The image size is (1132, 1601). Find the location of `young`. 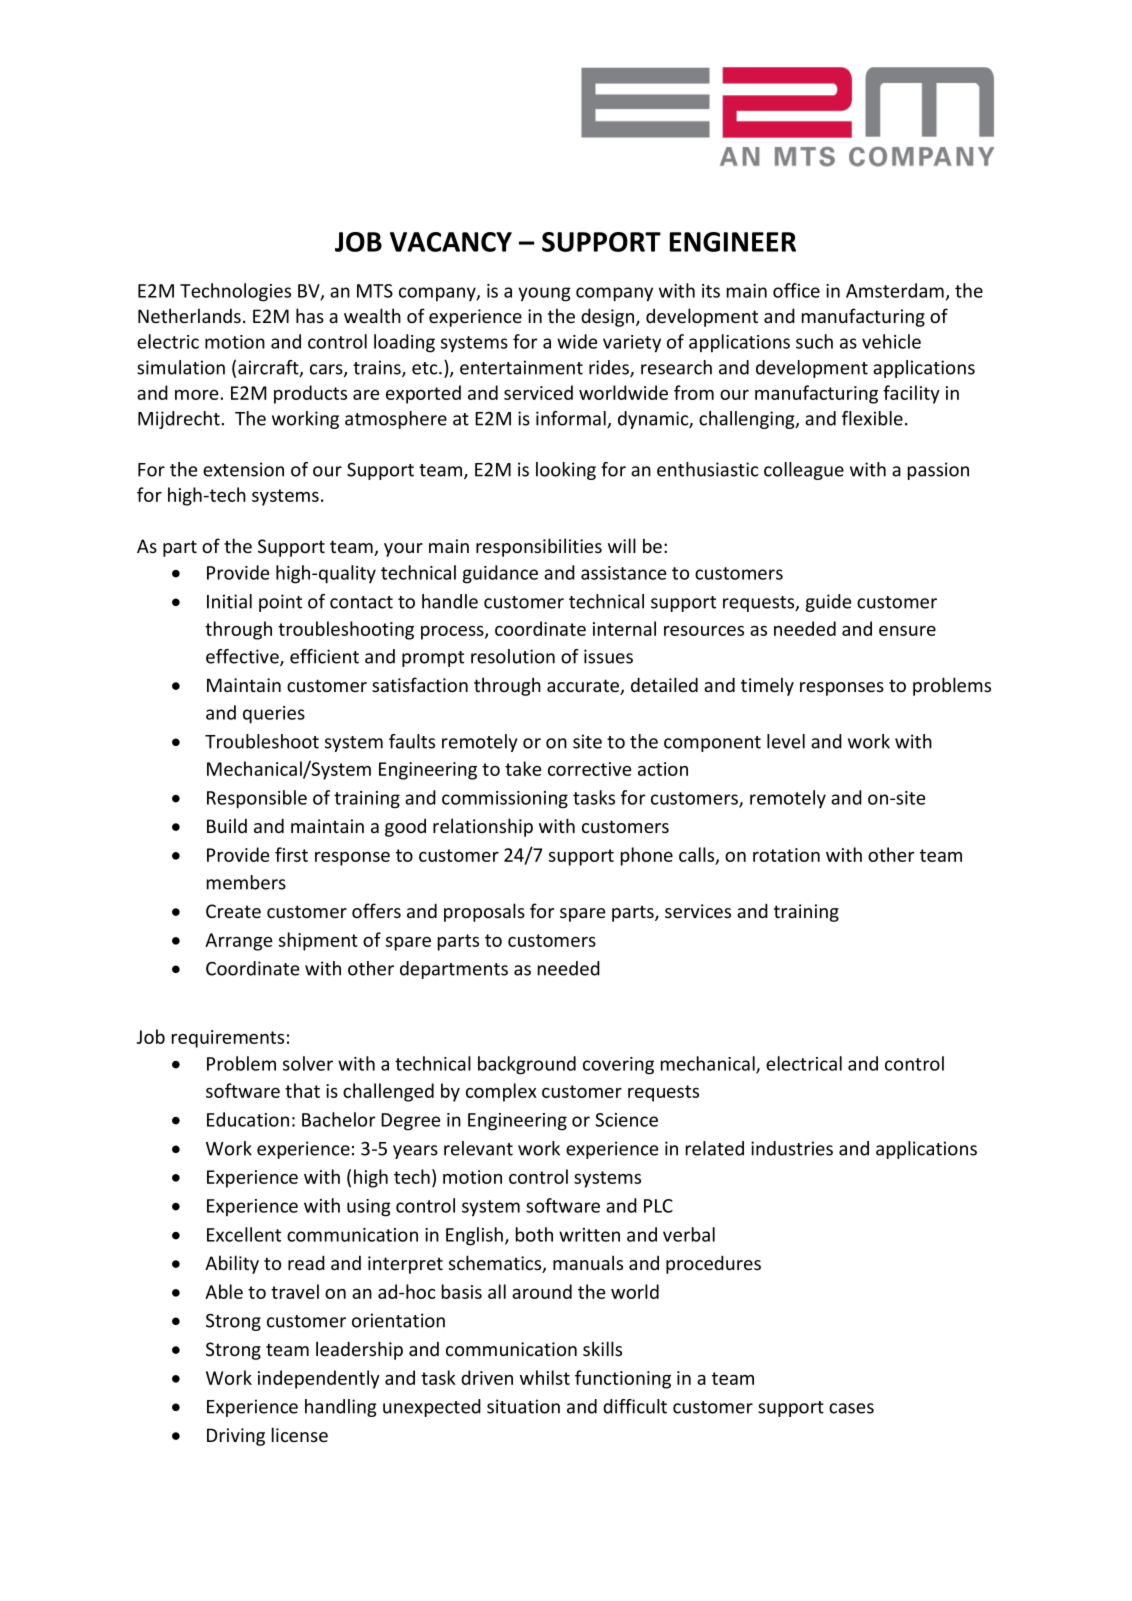

young is located at coordinates (544, 294).
